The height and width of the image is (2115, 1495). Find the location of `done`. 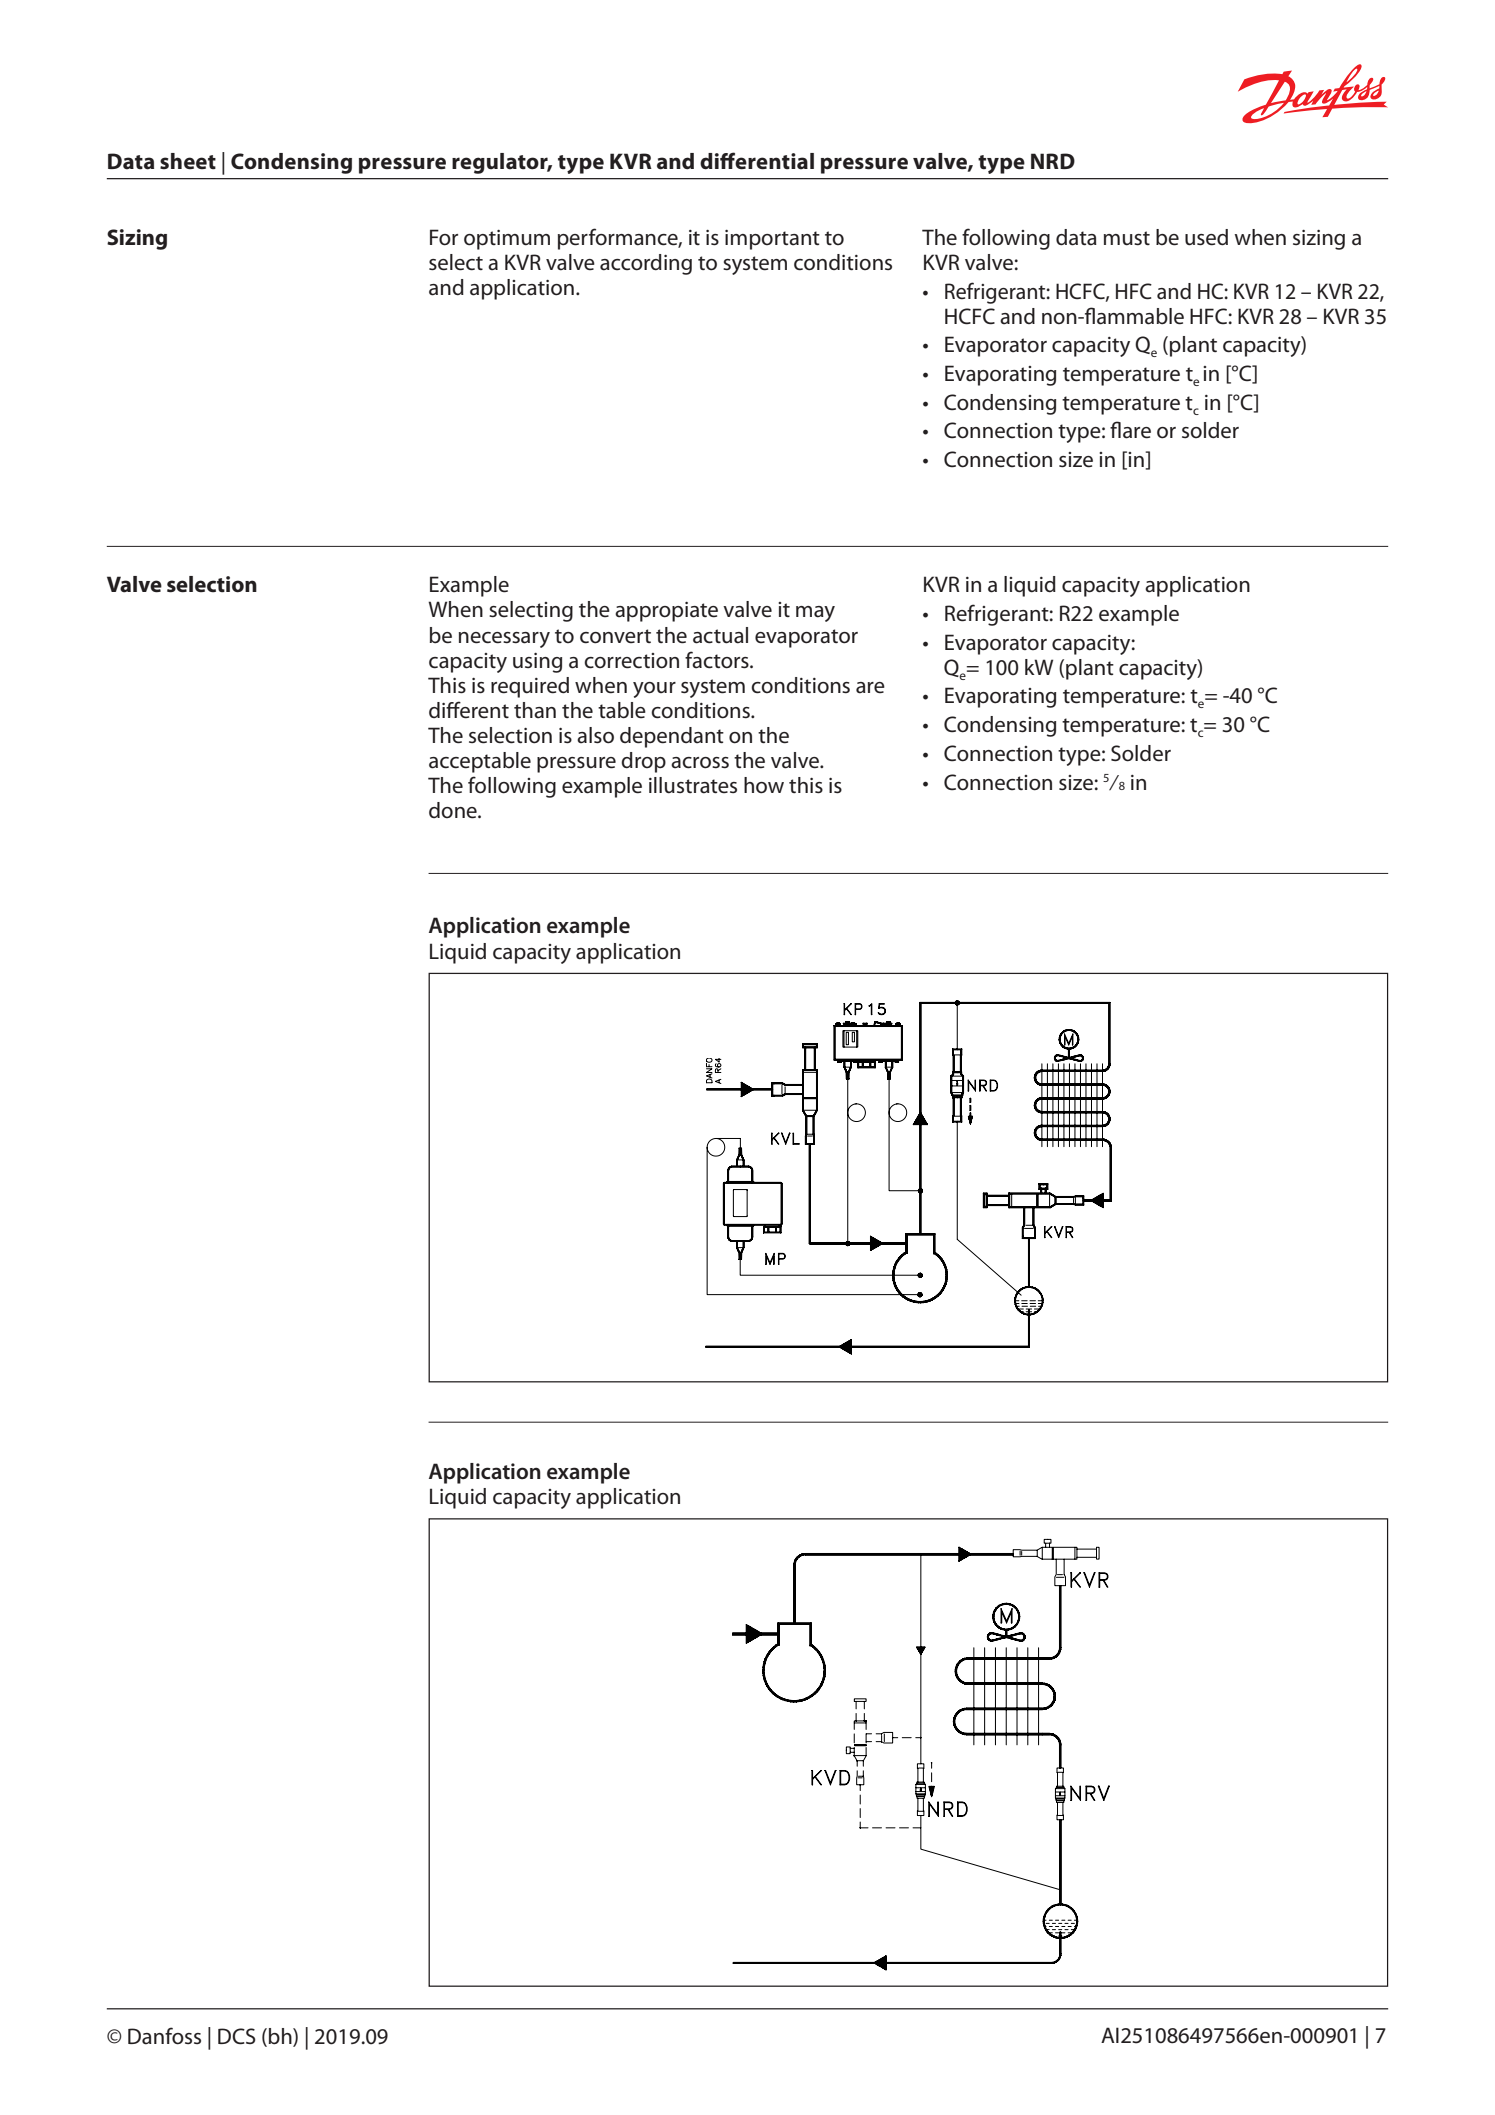

done is located at coordinates (454, 810).
